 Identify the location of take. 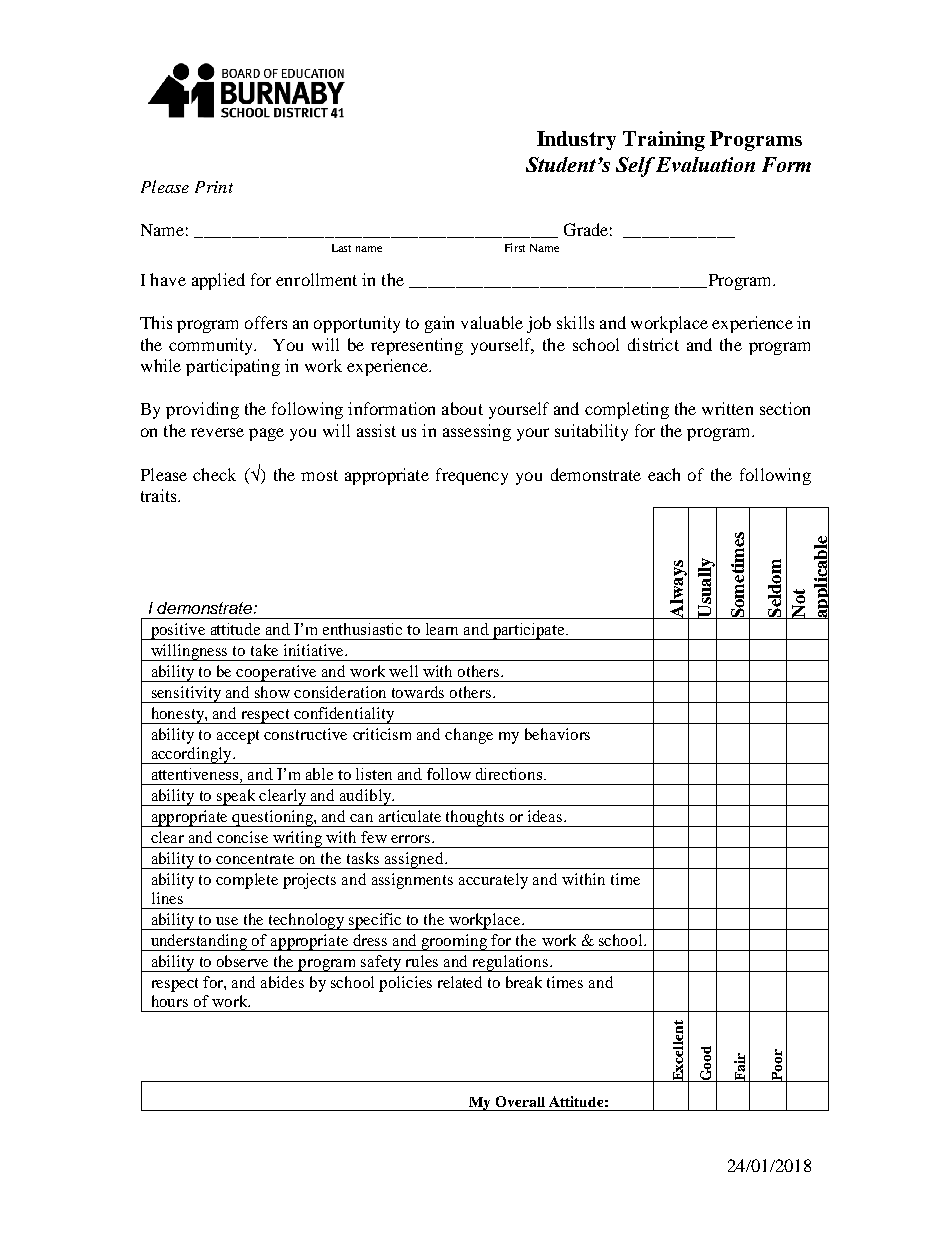
(264, 650).
